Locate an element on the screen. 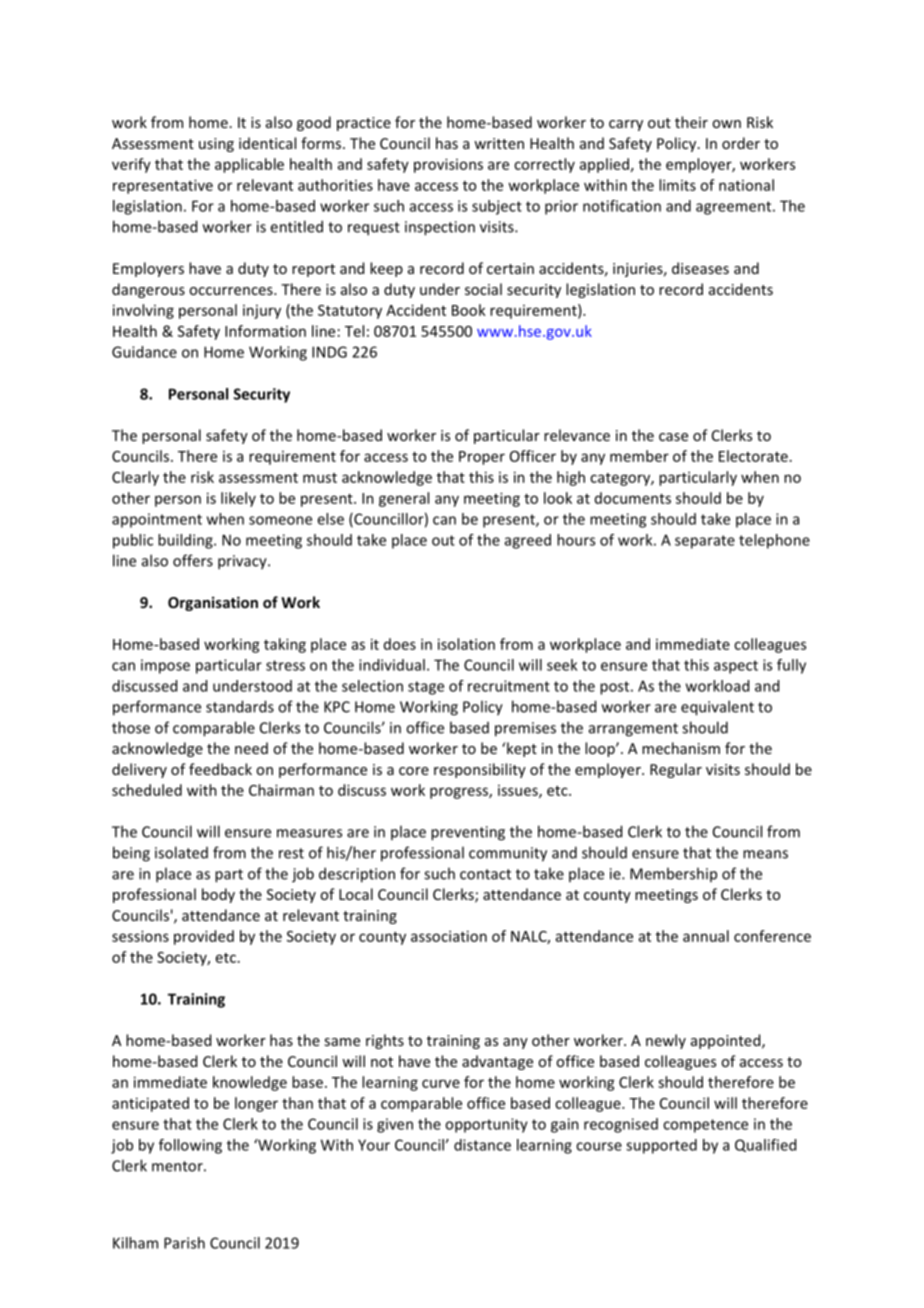 This screenshot has height=1308, width=924. distance is located at coordinates (482, 1145).
